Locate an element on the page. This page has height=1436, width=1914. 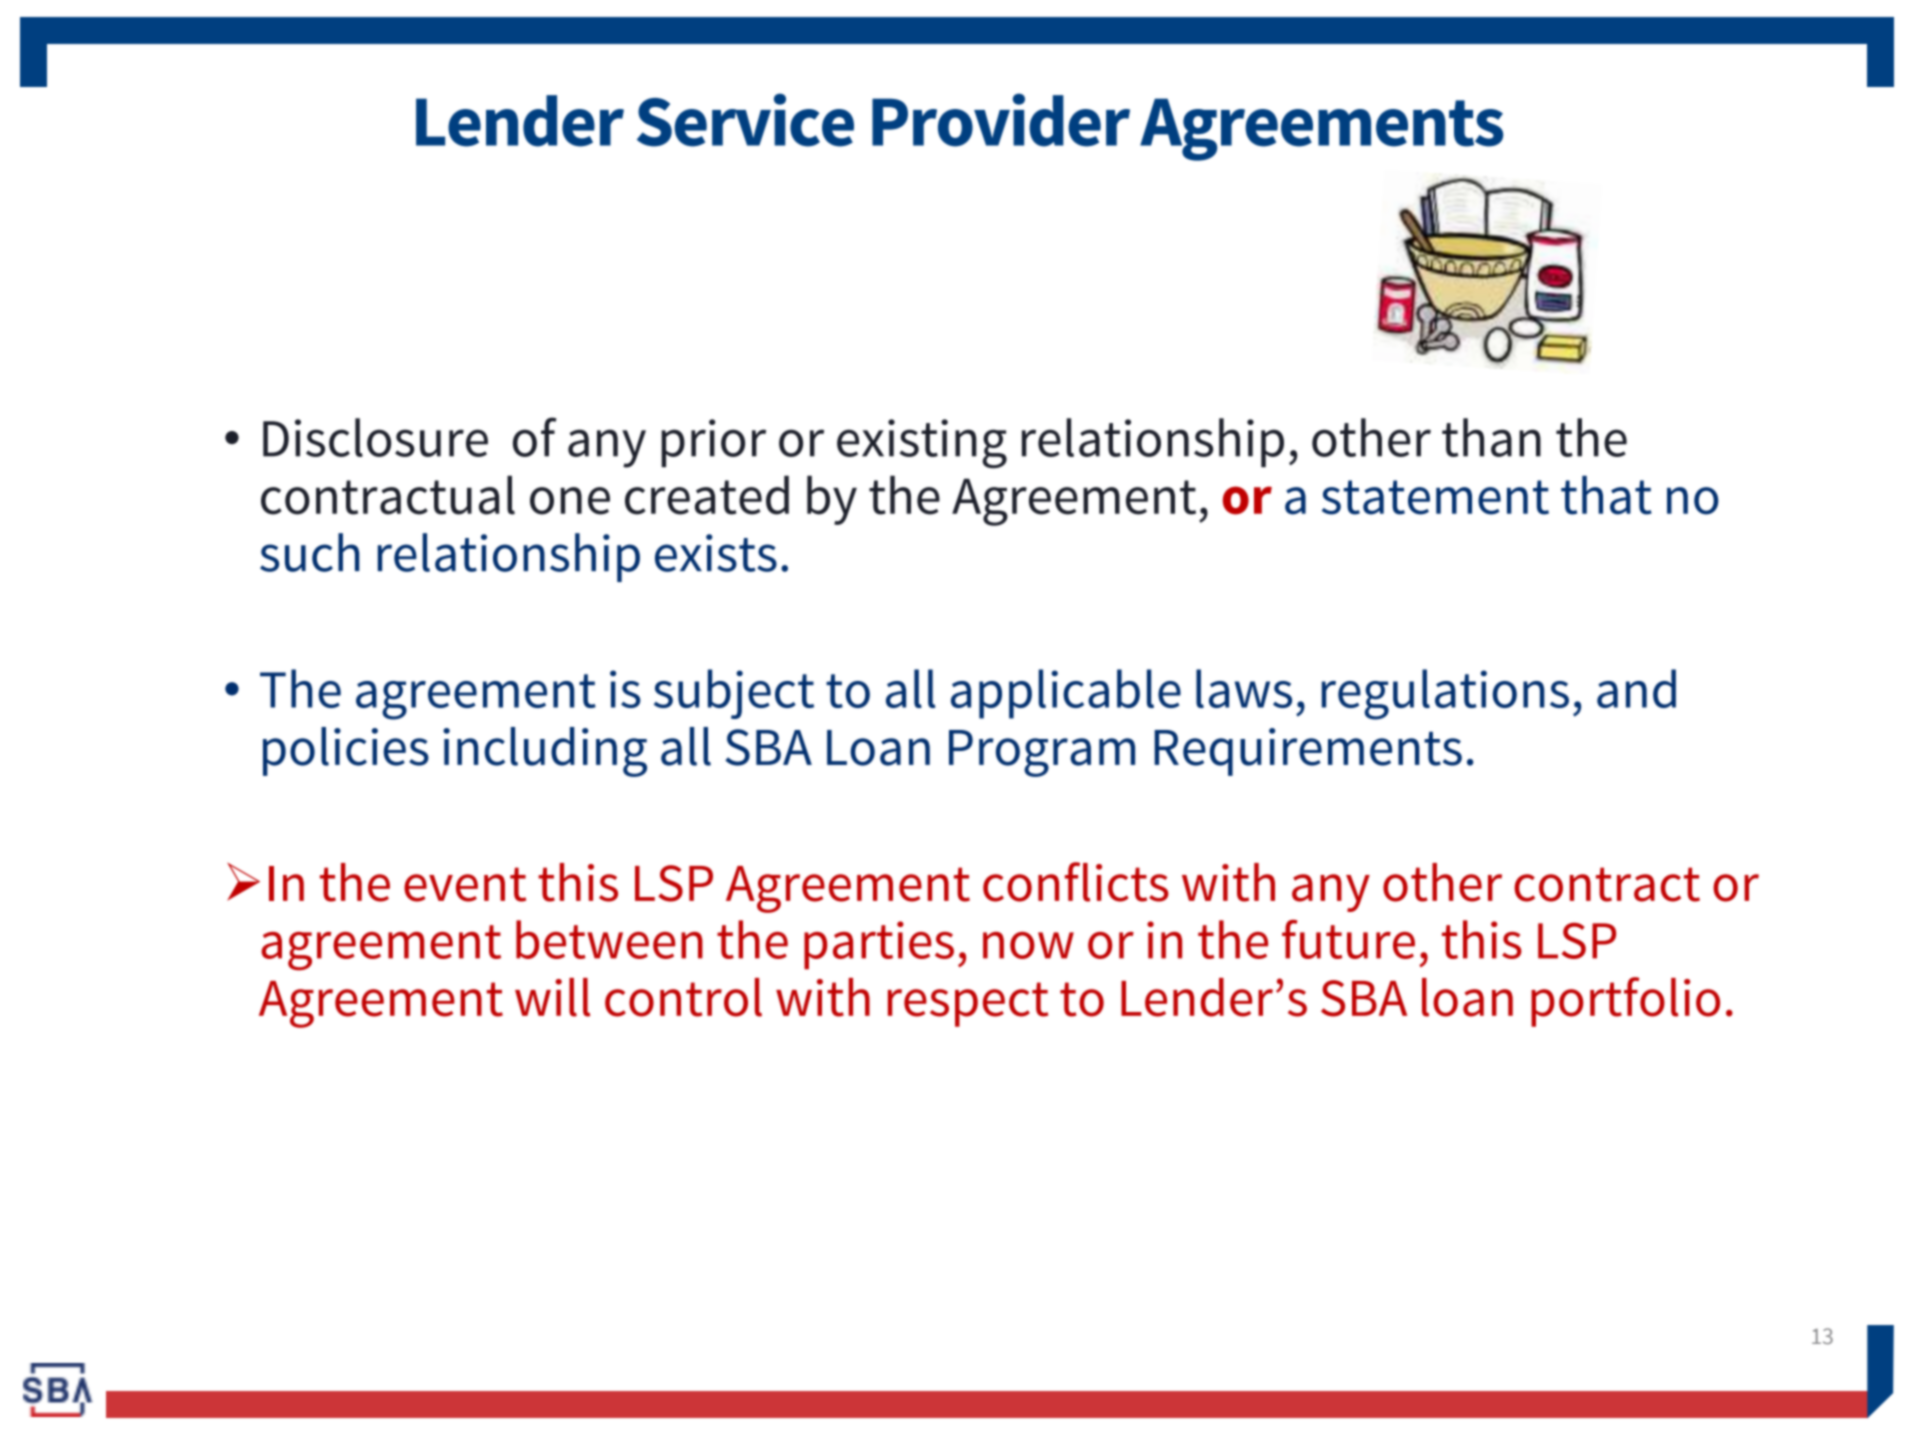
portfolio is located at coordinates (1625, 1002).
